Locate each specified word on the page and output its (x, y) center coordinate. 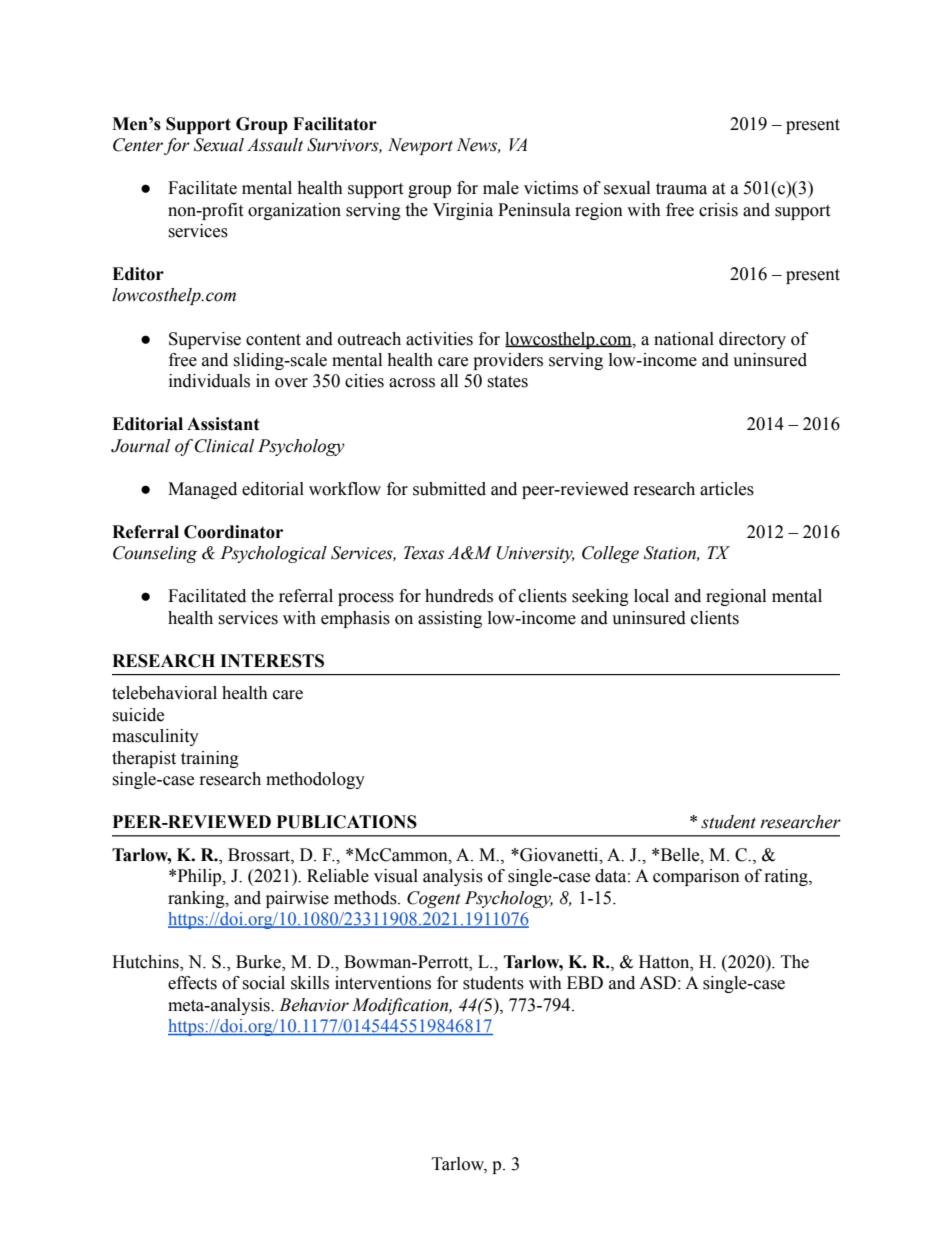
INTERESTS (272, 661)
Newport (420, 146)
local (651, 596)
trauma (681, 189)
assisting (450, 619)
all (449, 381)
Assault (275, 145)
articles (727, 489)
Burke (259, 963)
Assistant (223, 424)
